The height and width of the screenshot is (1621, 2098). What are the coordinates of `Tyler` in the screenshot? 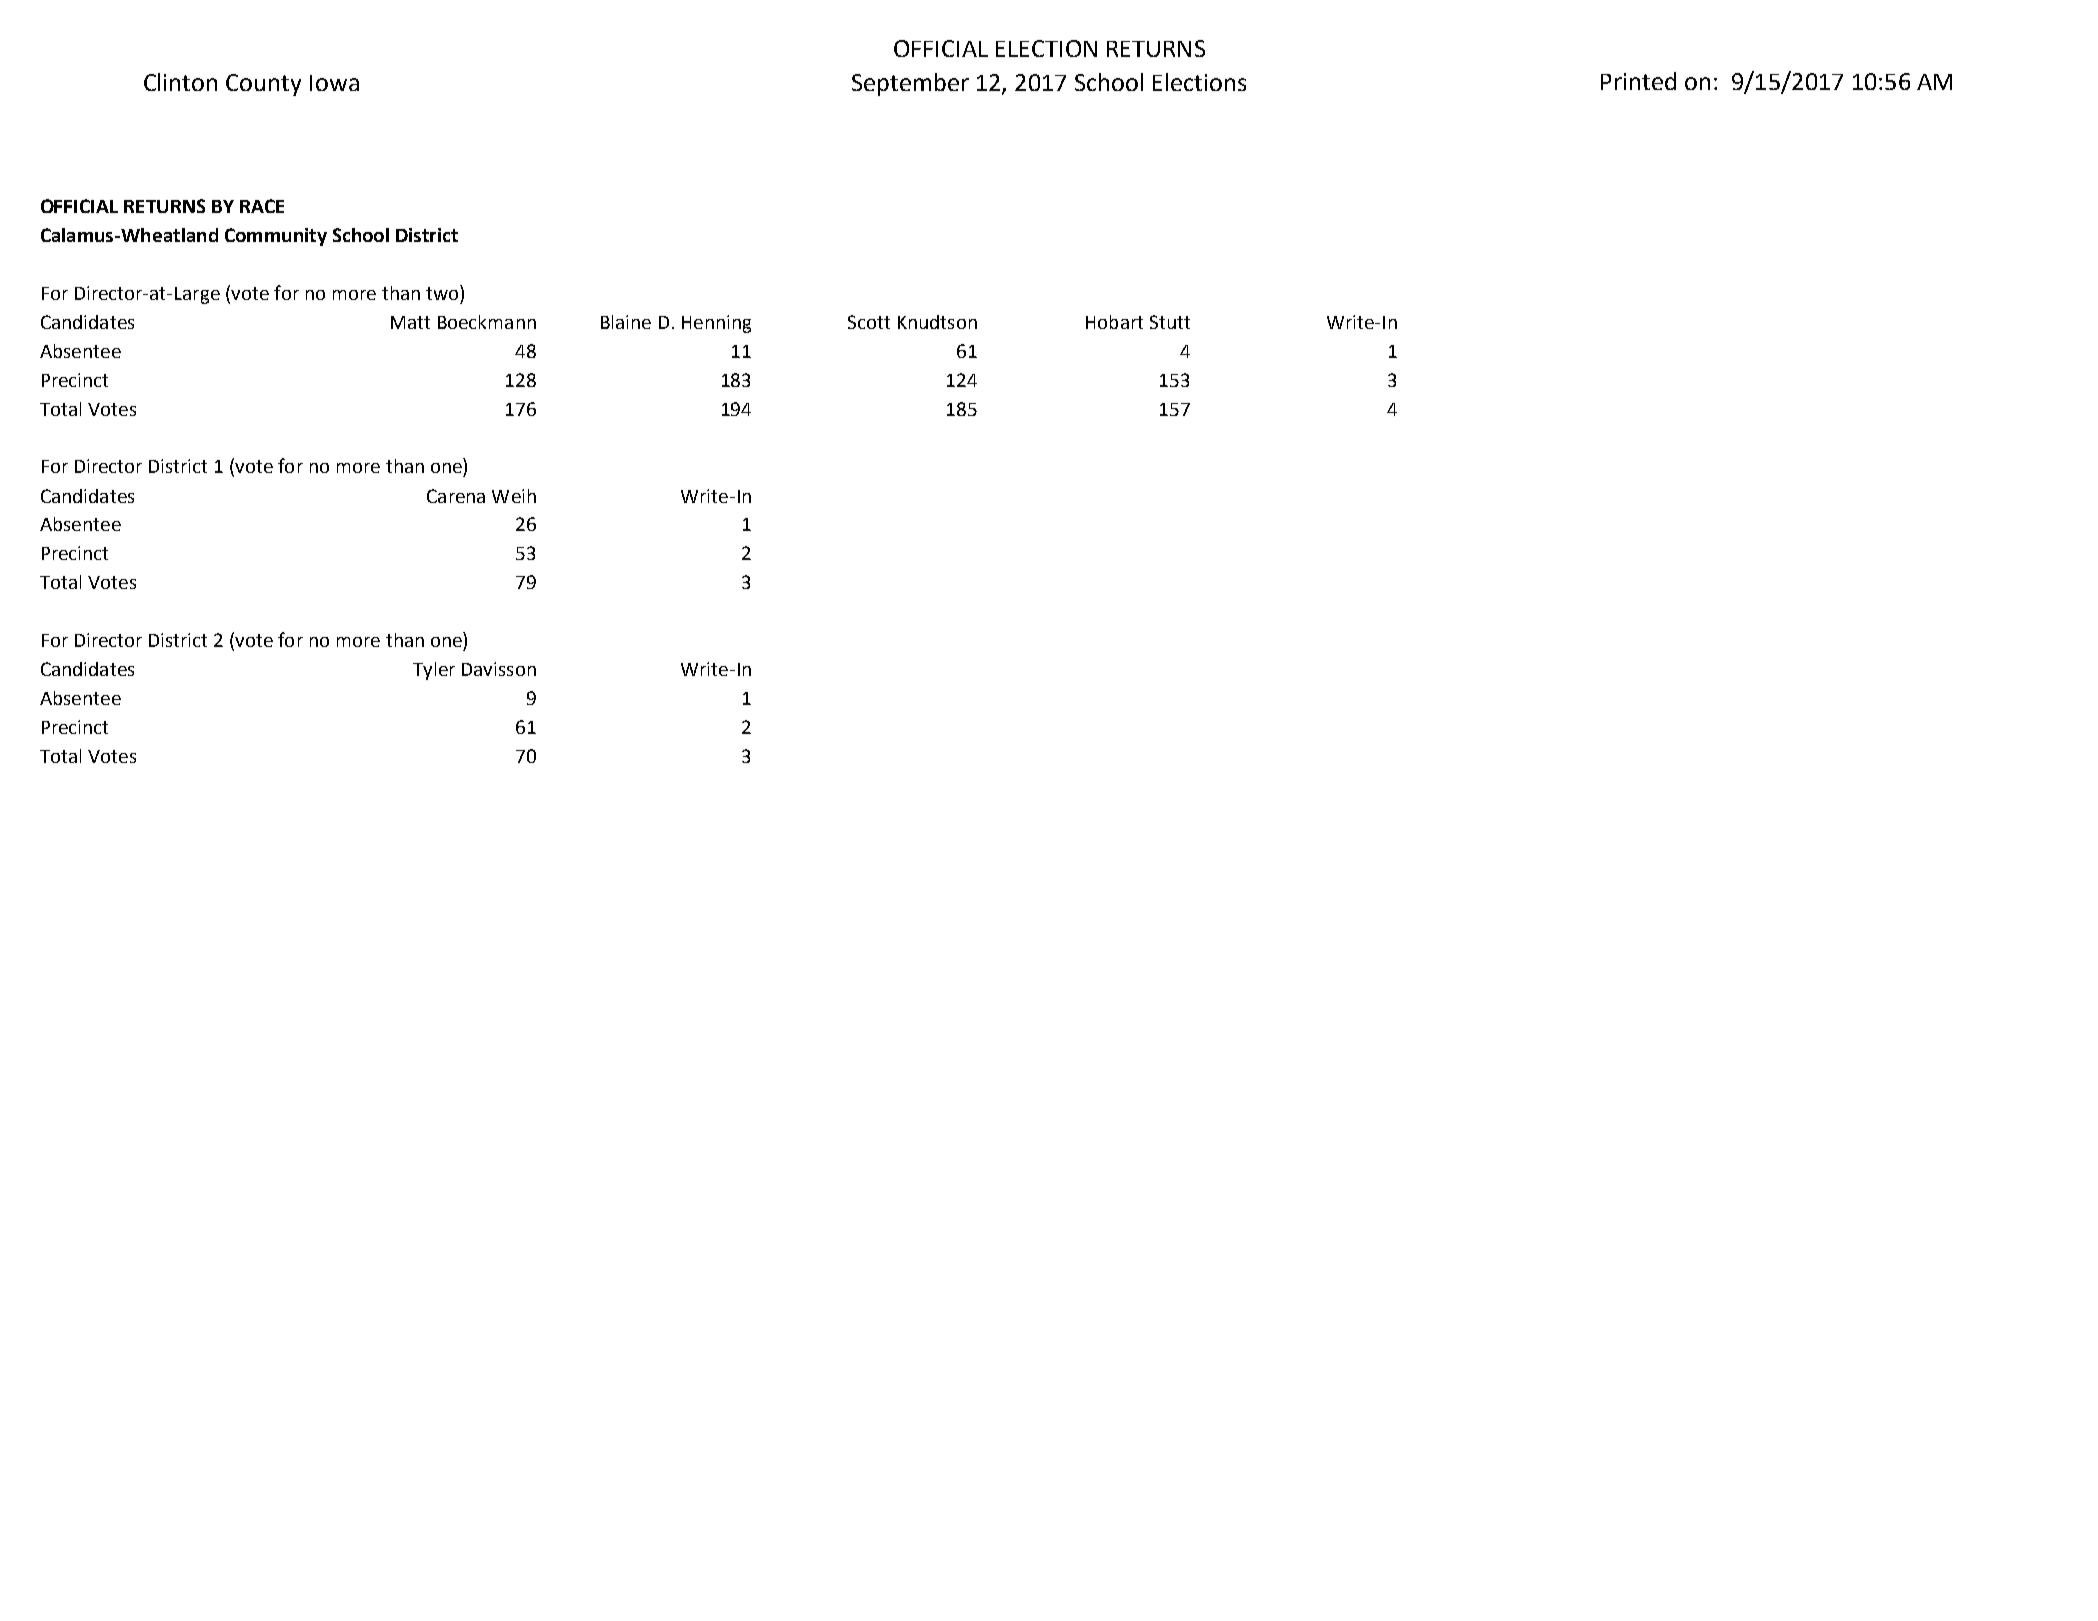 It's located at (434, 671).
